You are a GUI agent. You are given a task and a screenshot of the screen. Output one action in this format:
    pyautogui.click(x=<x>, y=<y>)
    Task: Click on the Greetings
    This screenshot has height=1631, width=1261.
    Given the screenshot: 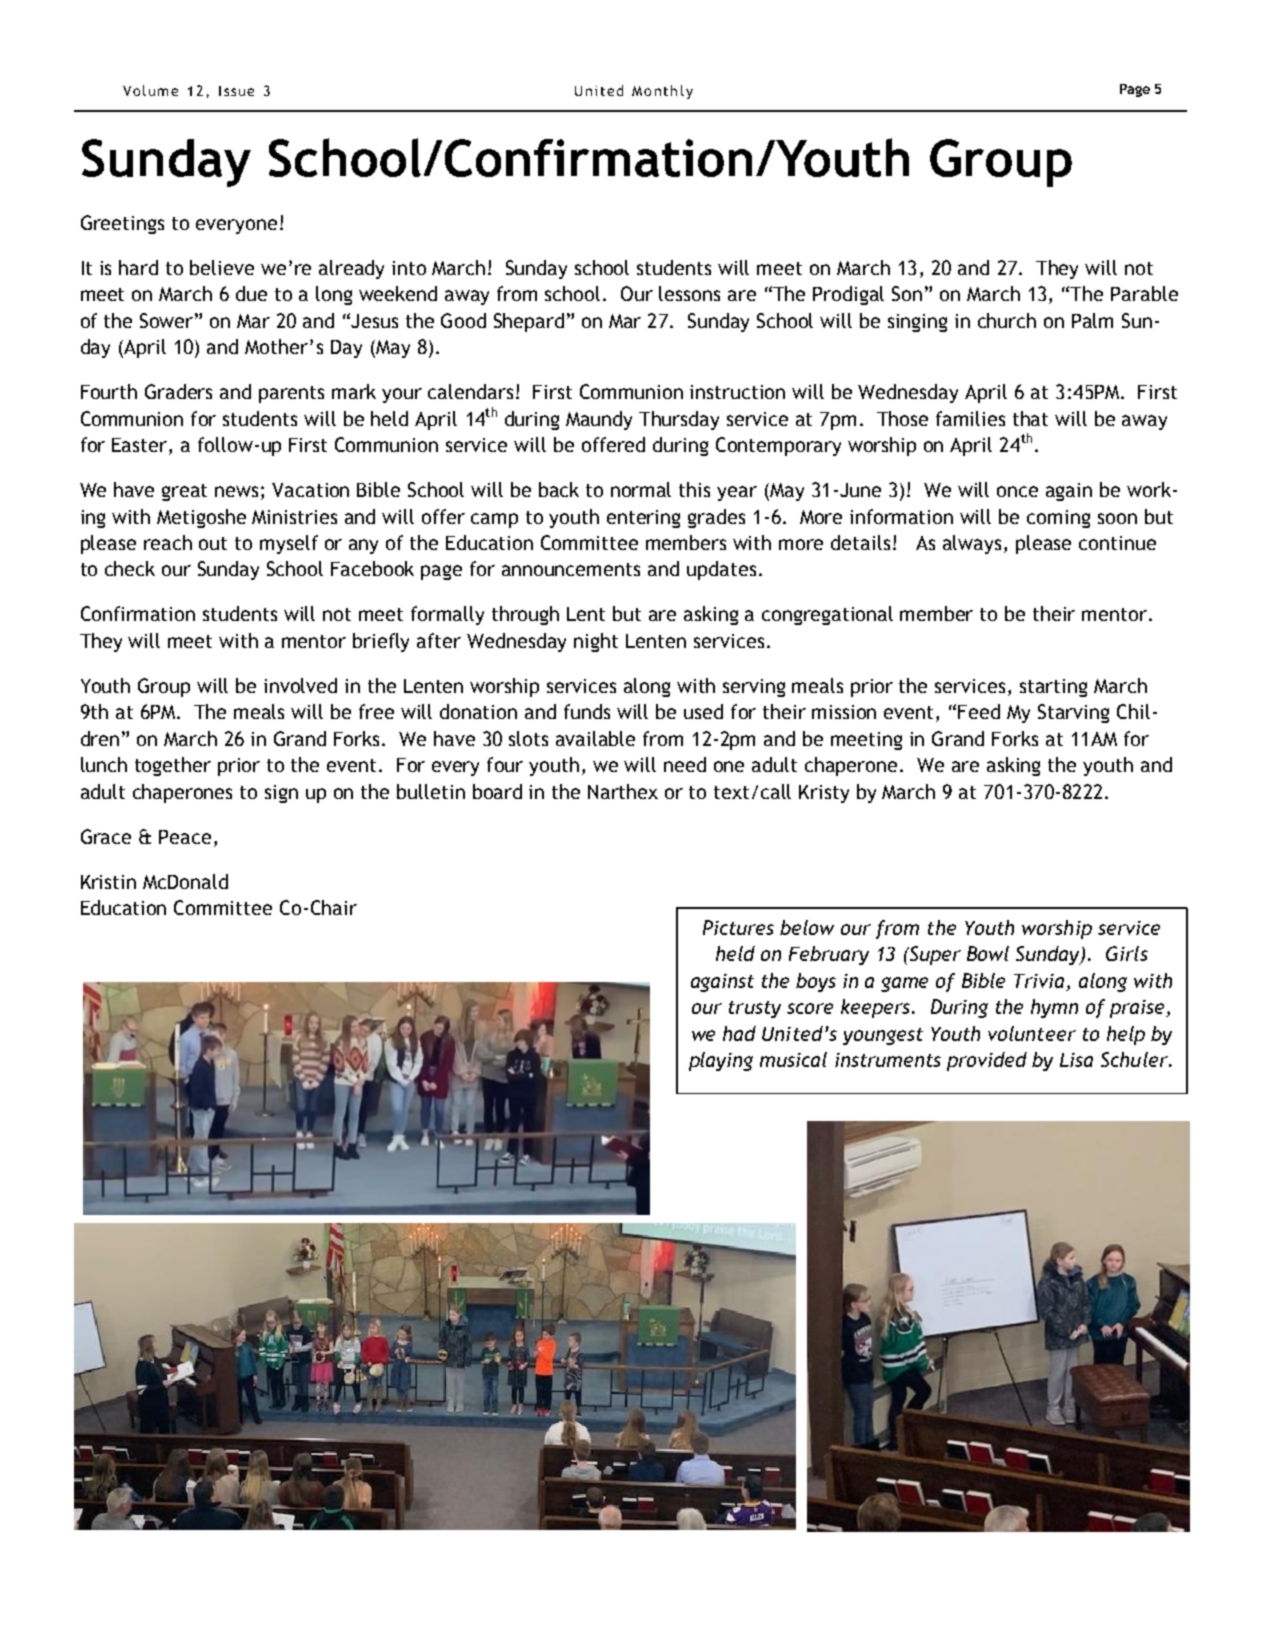 What is the action you would take?
    pyautogui.click(x=122, y=224)
